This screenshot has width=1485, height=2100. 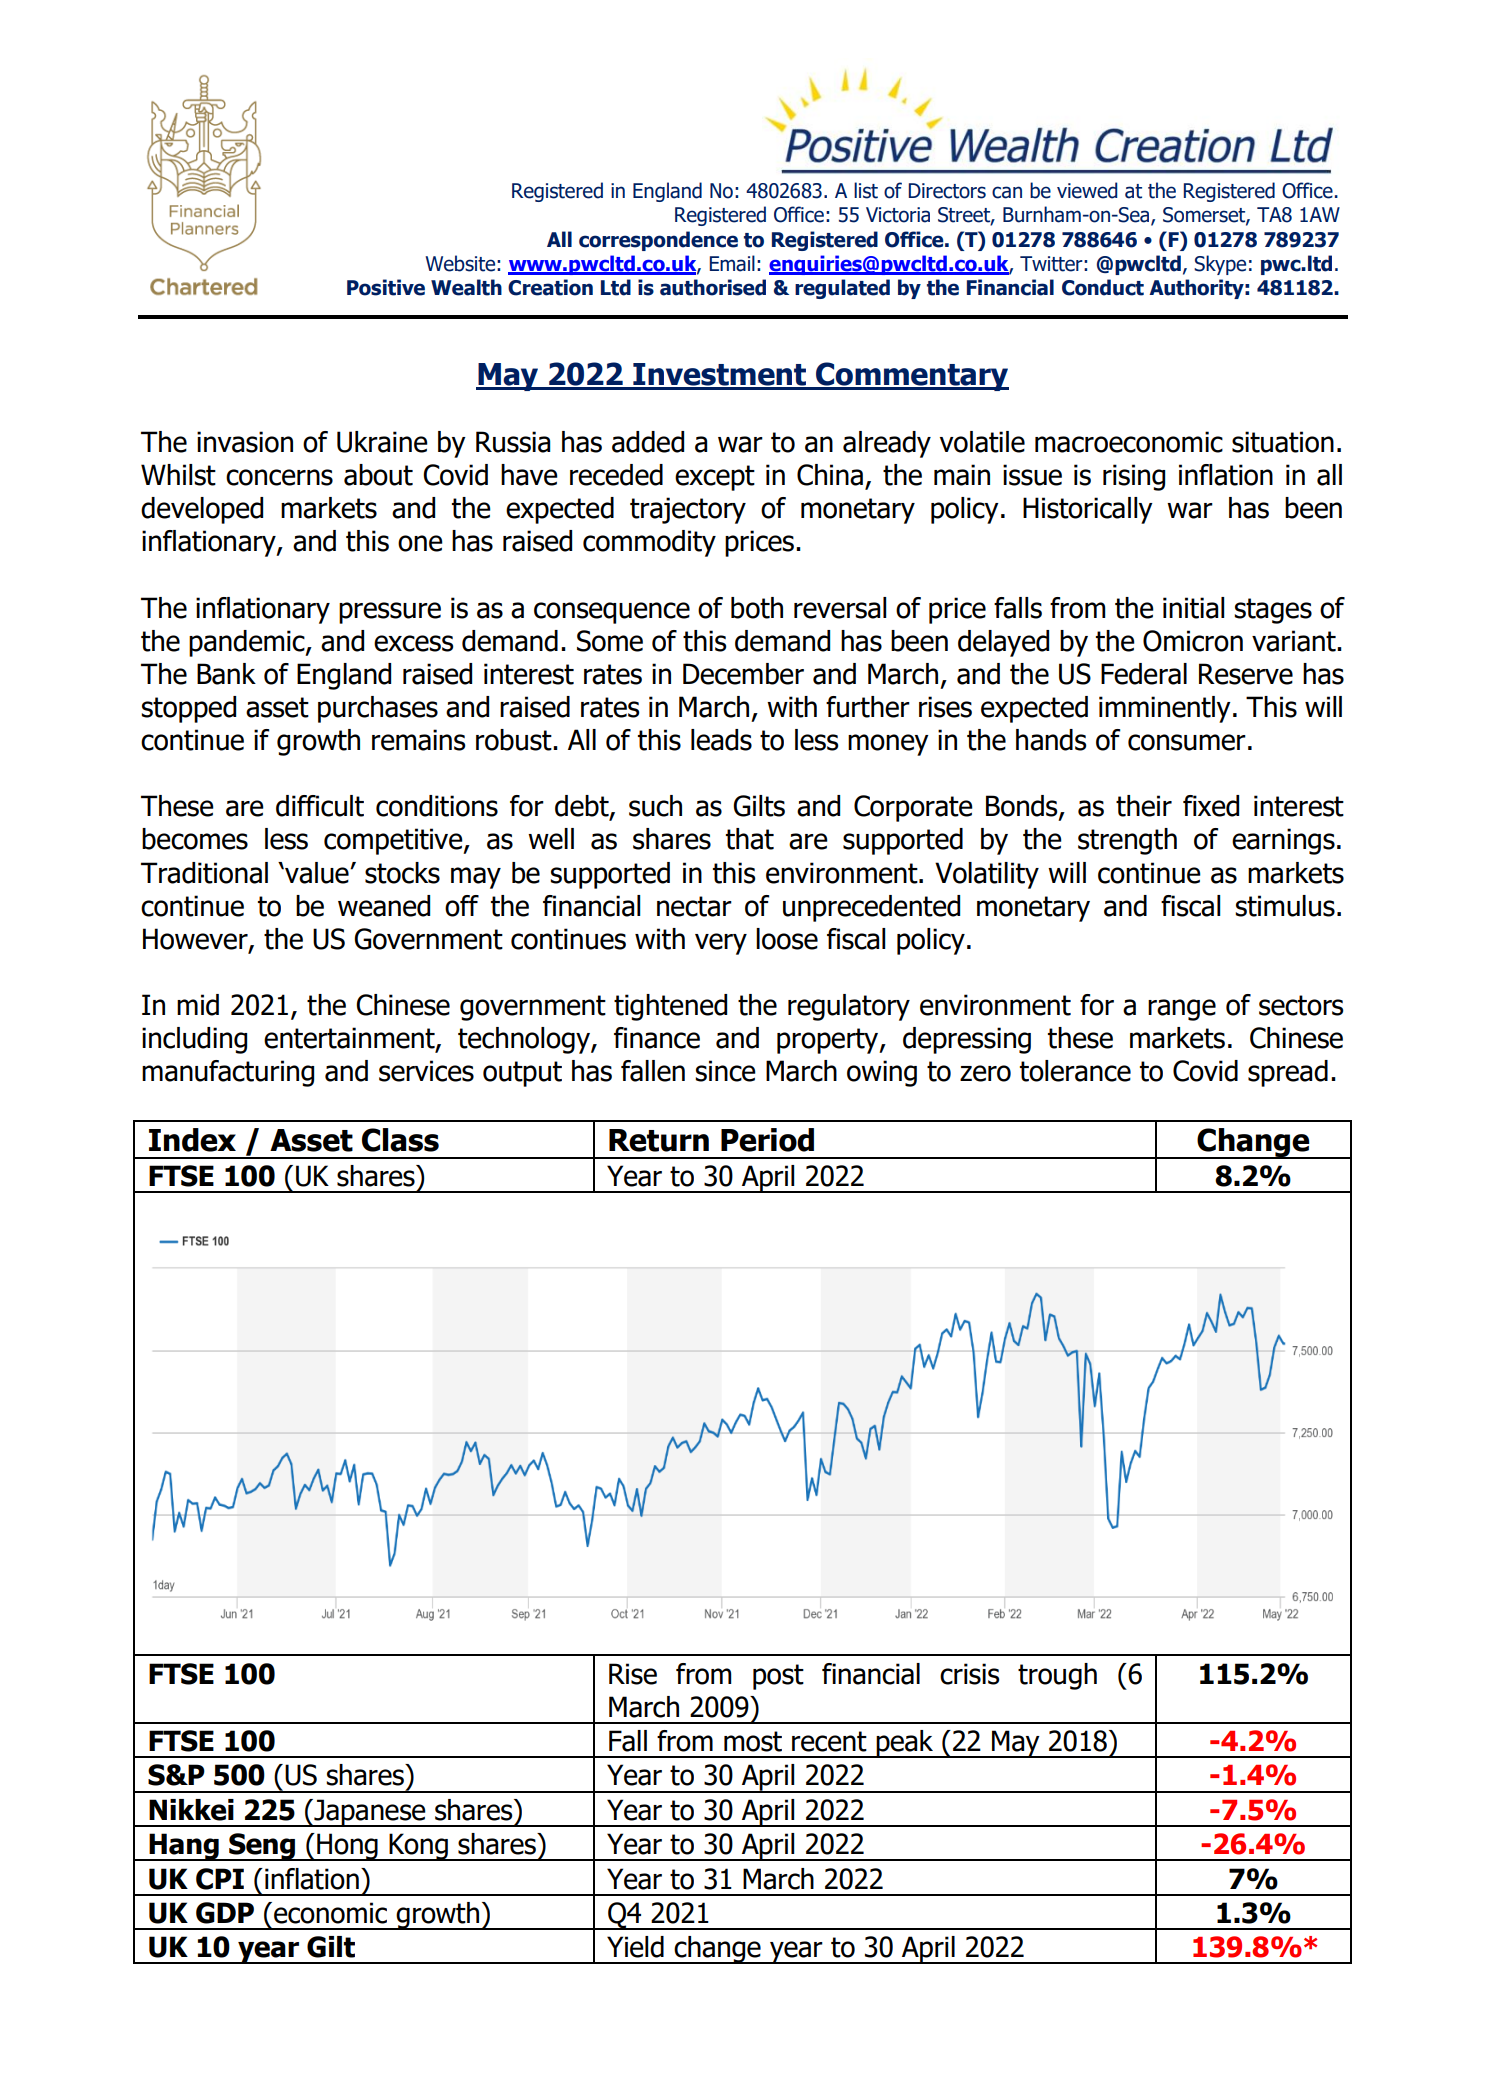 What do you see at coordinates (1144, 674) in the screenshot?
I see `Federal` at bounding box center [1144, 674].
